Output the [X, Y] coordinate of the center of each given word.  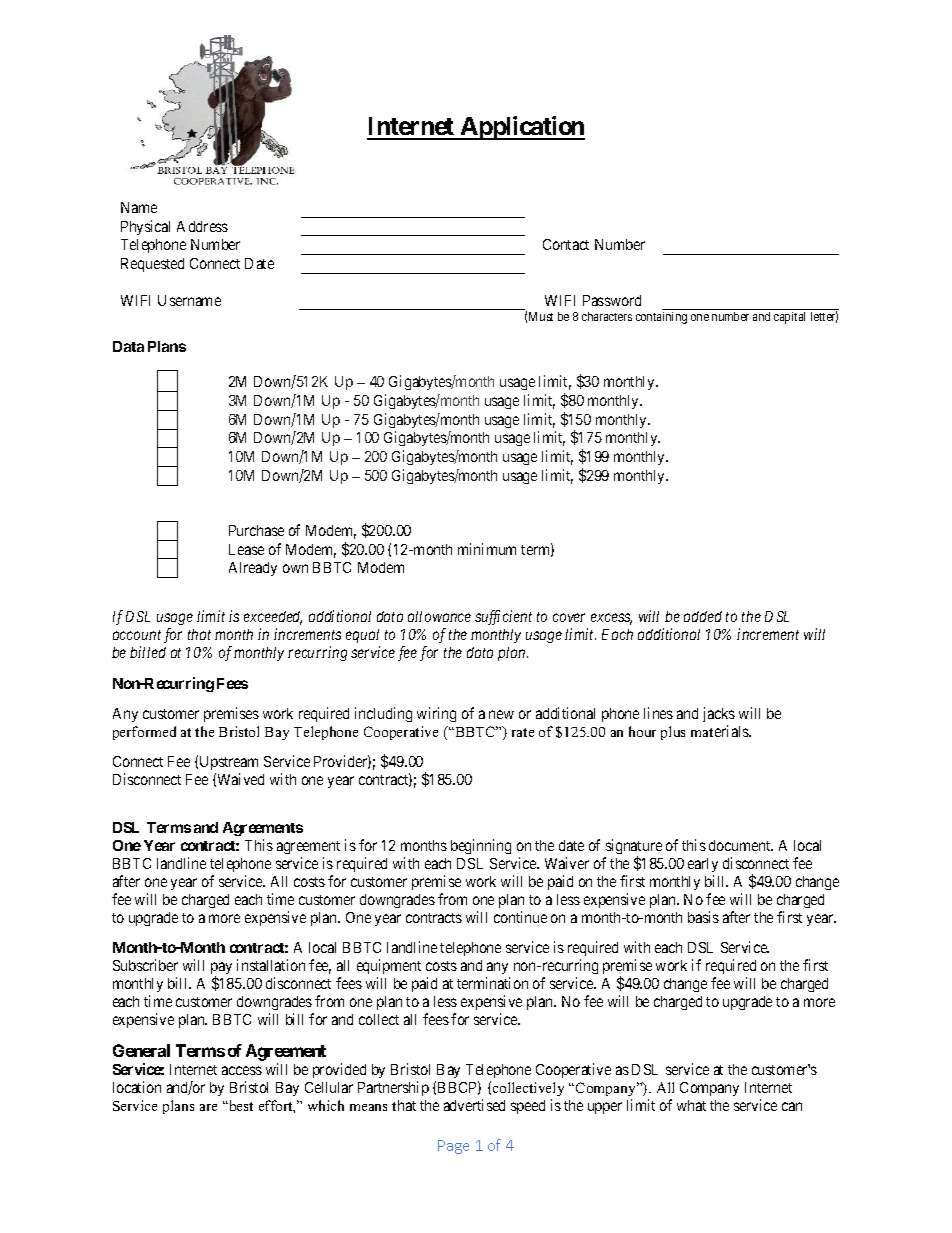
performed [144, 733]
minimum [487, 549]
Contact [566, 244]
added [703, 616]
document [741, 845]
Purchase [256, 530]
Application [521, 128]
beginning [481, 846]
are [208, 1107]
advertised [474, 1105]
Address [202, 226]
